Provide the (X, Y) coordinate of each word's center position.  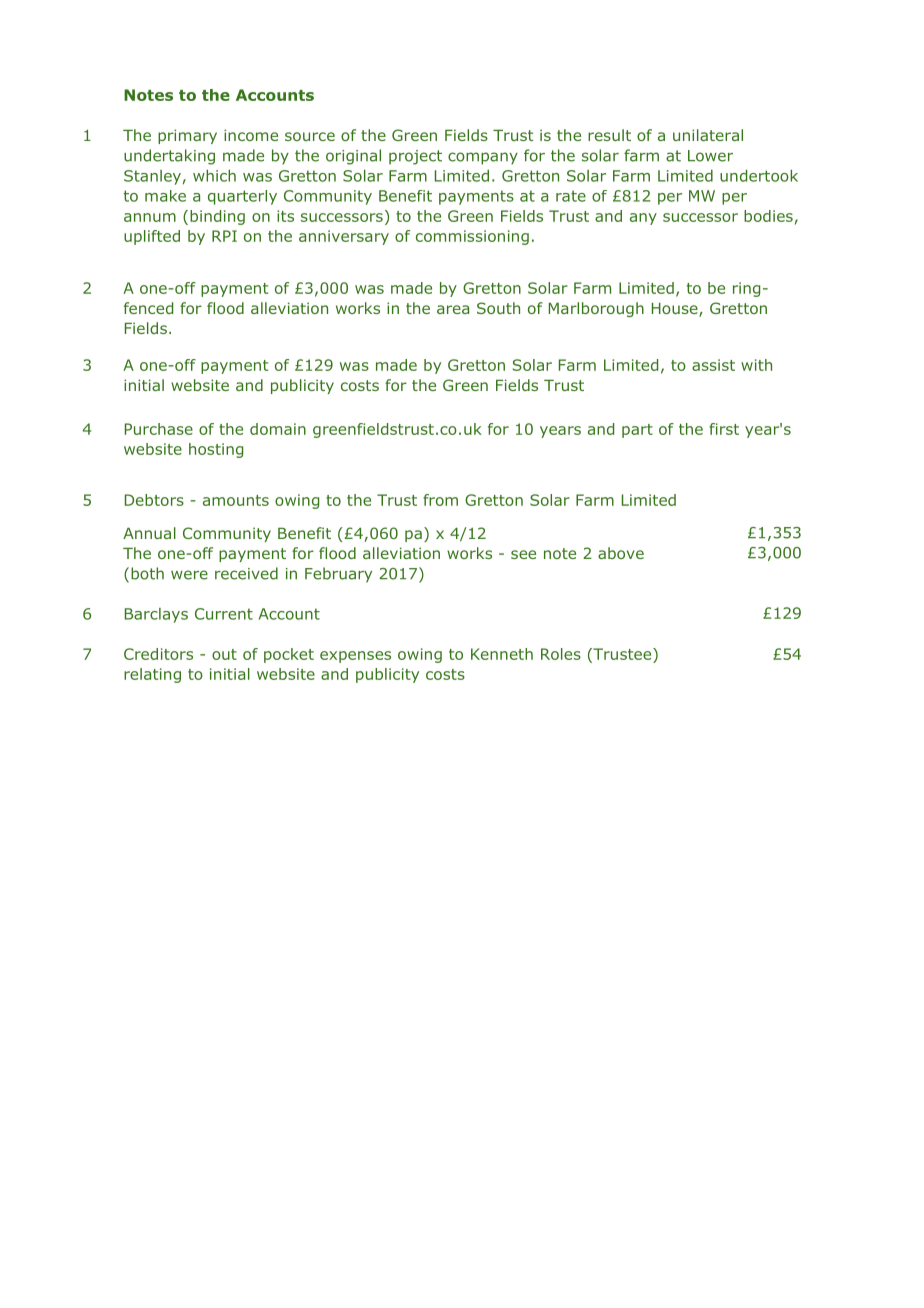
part (637, 431)
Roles (561, 654)
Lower (710, 156)
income (251, 135)
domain (278, 429)
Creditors (158, 654)
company (483, 158)
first (724, 429)
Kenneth (502, 654)
